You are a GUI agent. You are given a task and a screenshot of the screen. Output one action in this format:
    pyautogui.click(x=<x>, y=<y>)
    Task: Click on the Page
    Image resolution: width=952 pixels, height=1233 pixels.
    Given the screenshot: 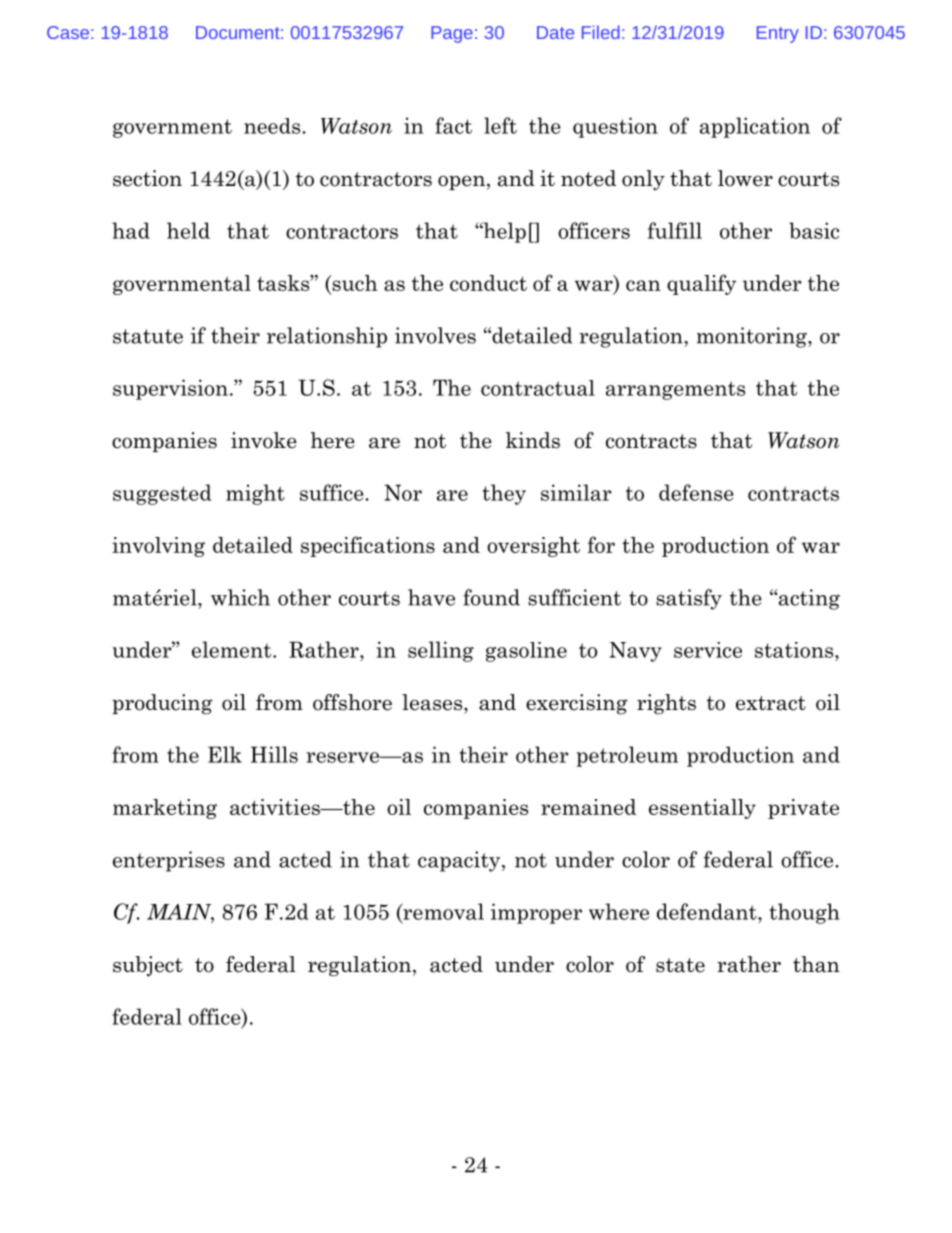 What is the action you would take?
    pyautogui.click(x=452, y=34)
